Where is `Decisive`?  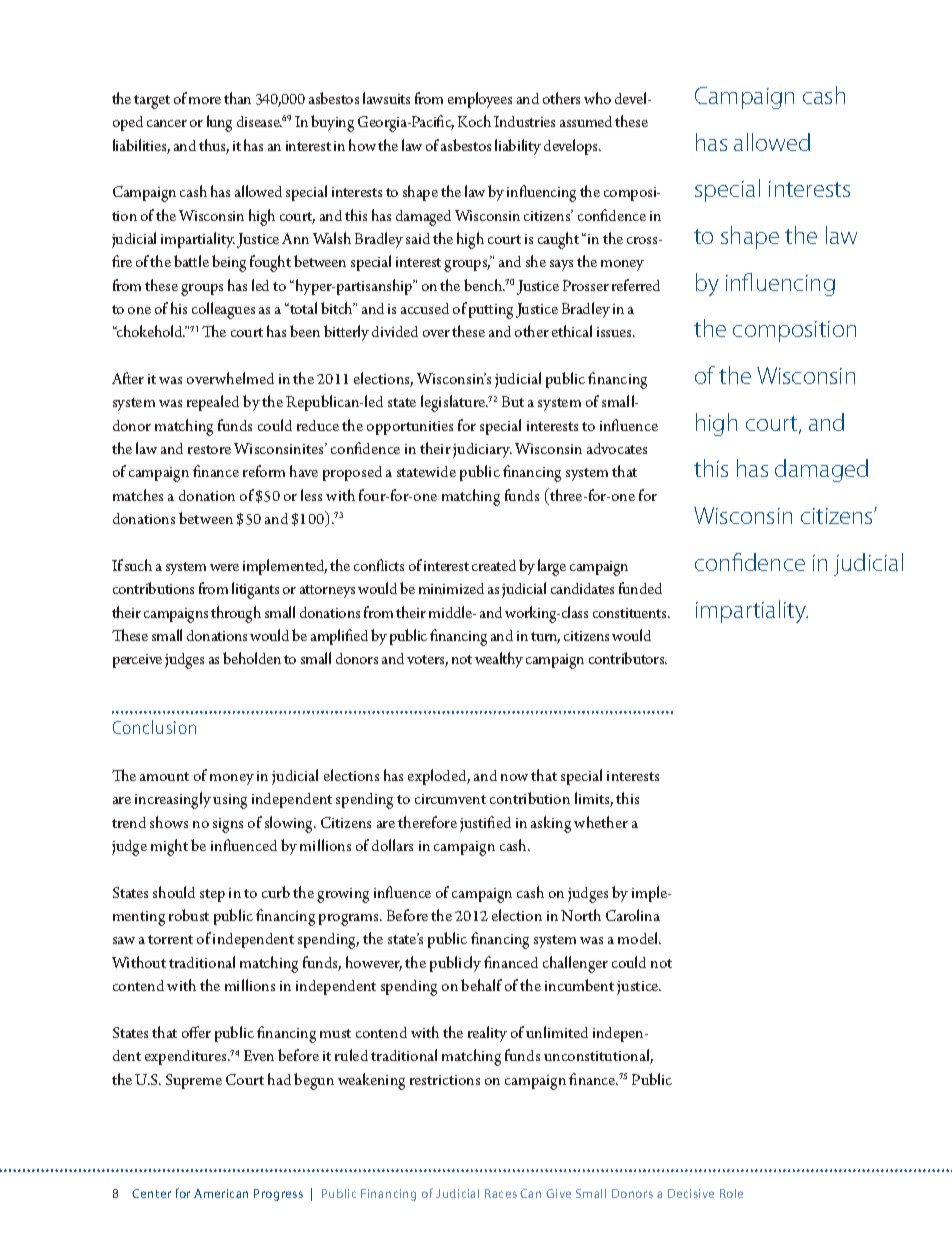
Decisive is located at coordinates (691, 1193).
